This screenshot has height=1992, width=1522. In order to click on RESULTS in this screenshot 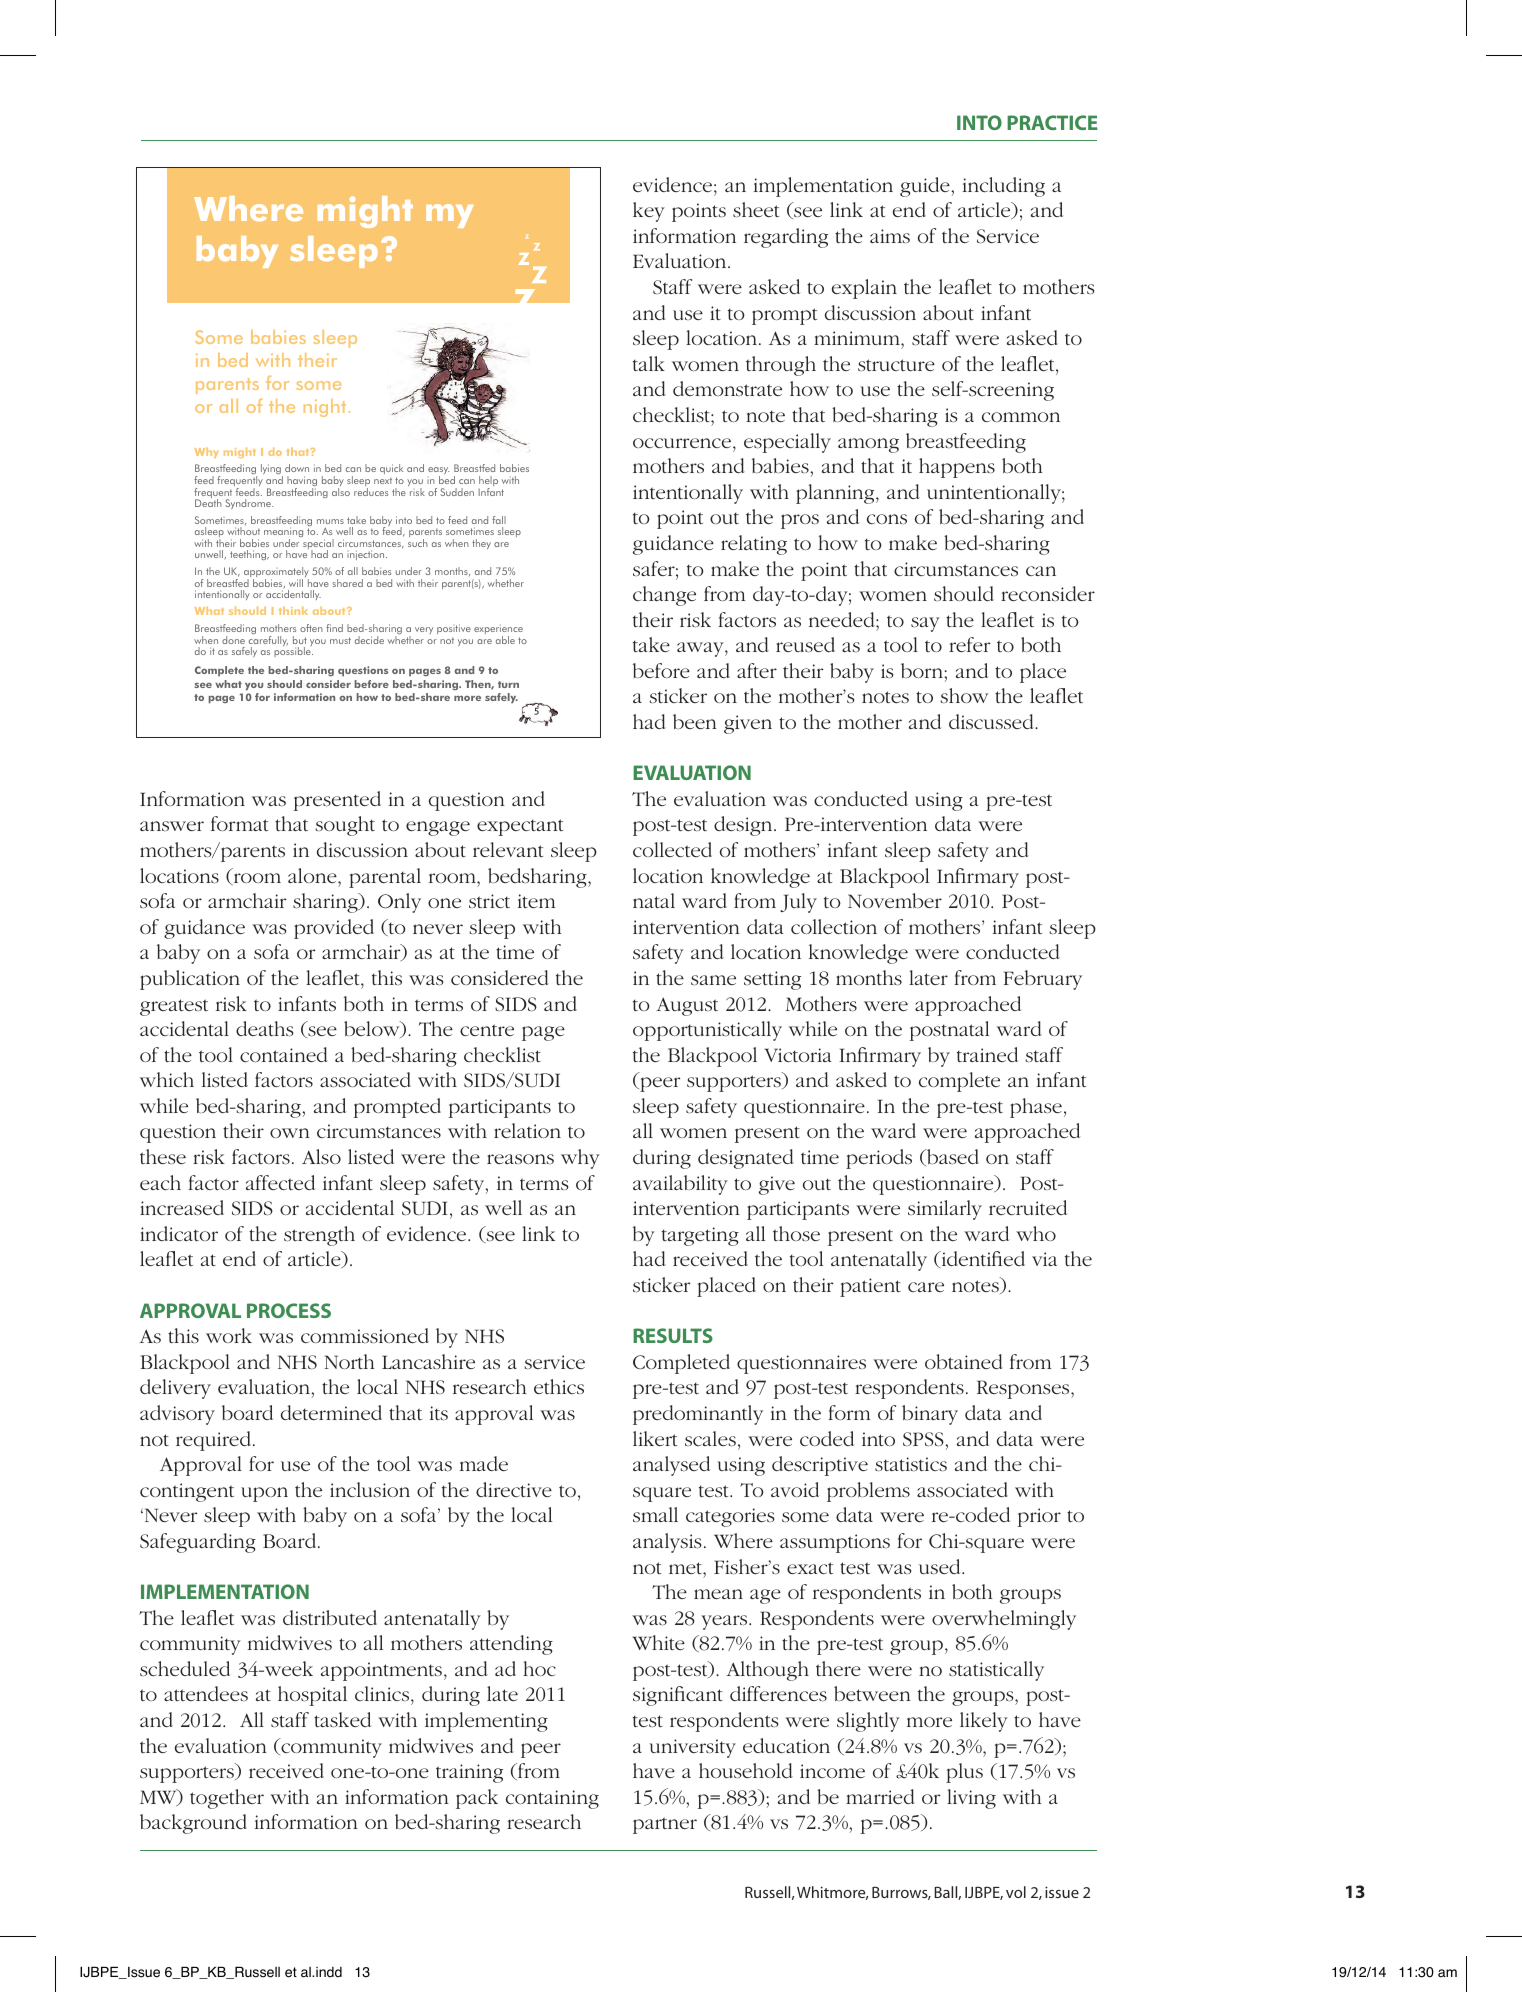, I will do `click(673, 1335)`.
